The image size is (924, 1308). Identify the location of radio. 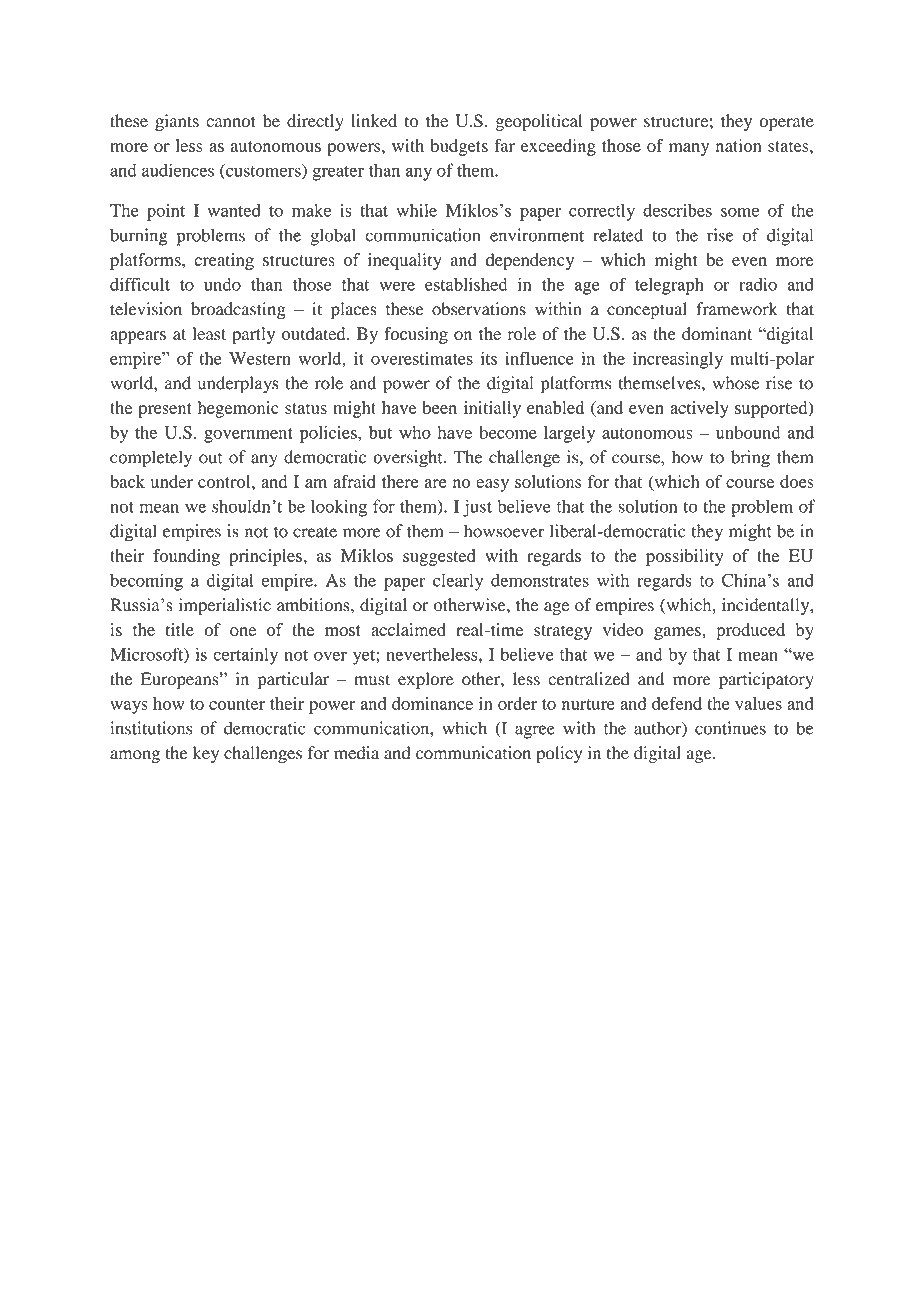
(758, 284).
